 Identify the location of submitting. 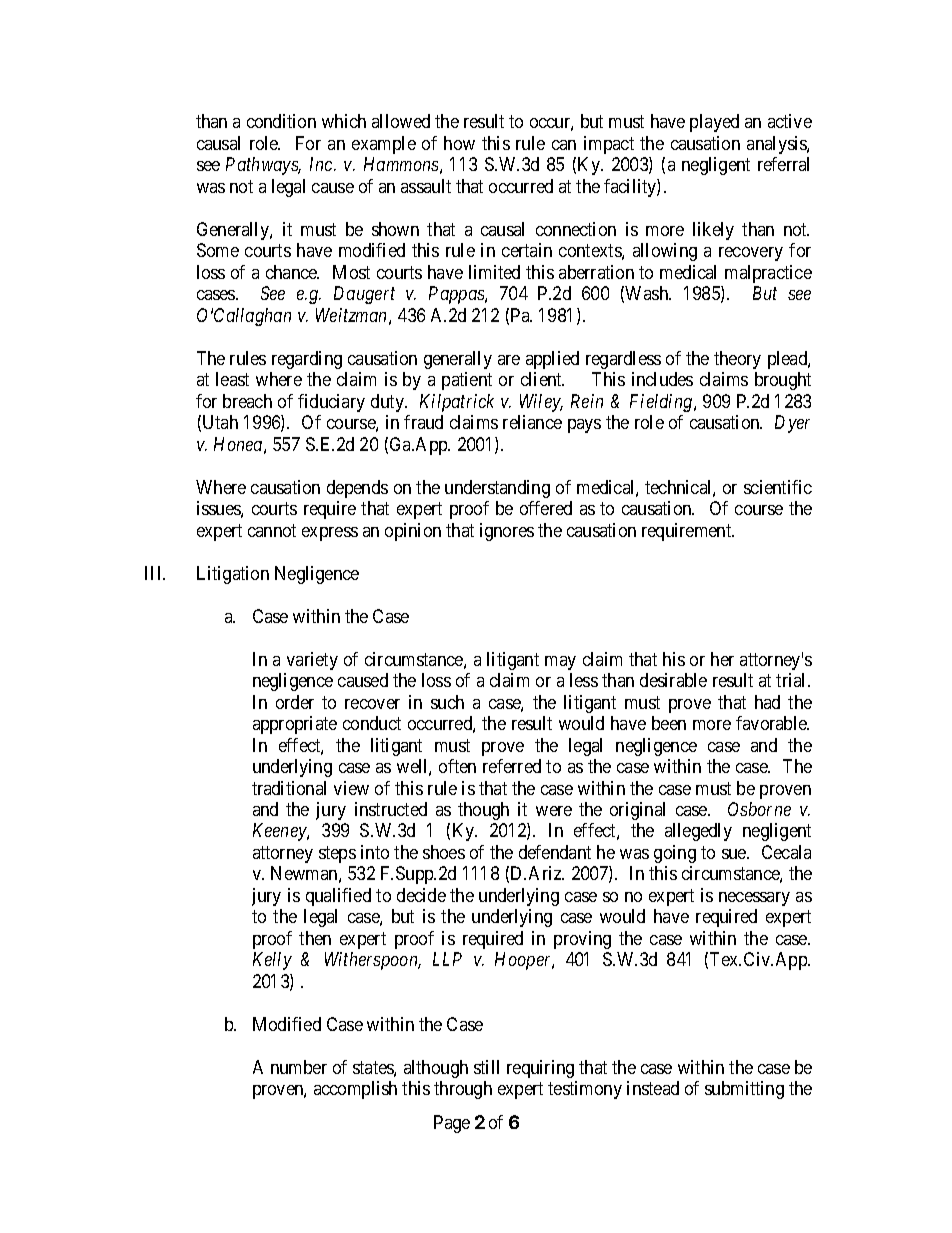
(744, 1090).
